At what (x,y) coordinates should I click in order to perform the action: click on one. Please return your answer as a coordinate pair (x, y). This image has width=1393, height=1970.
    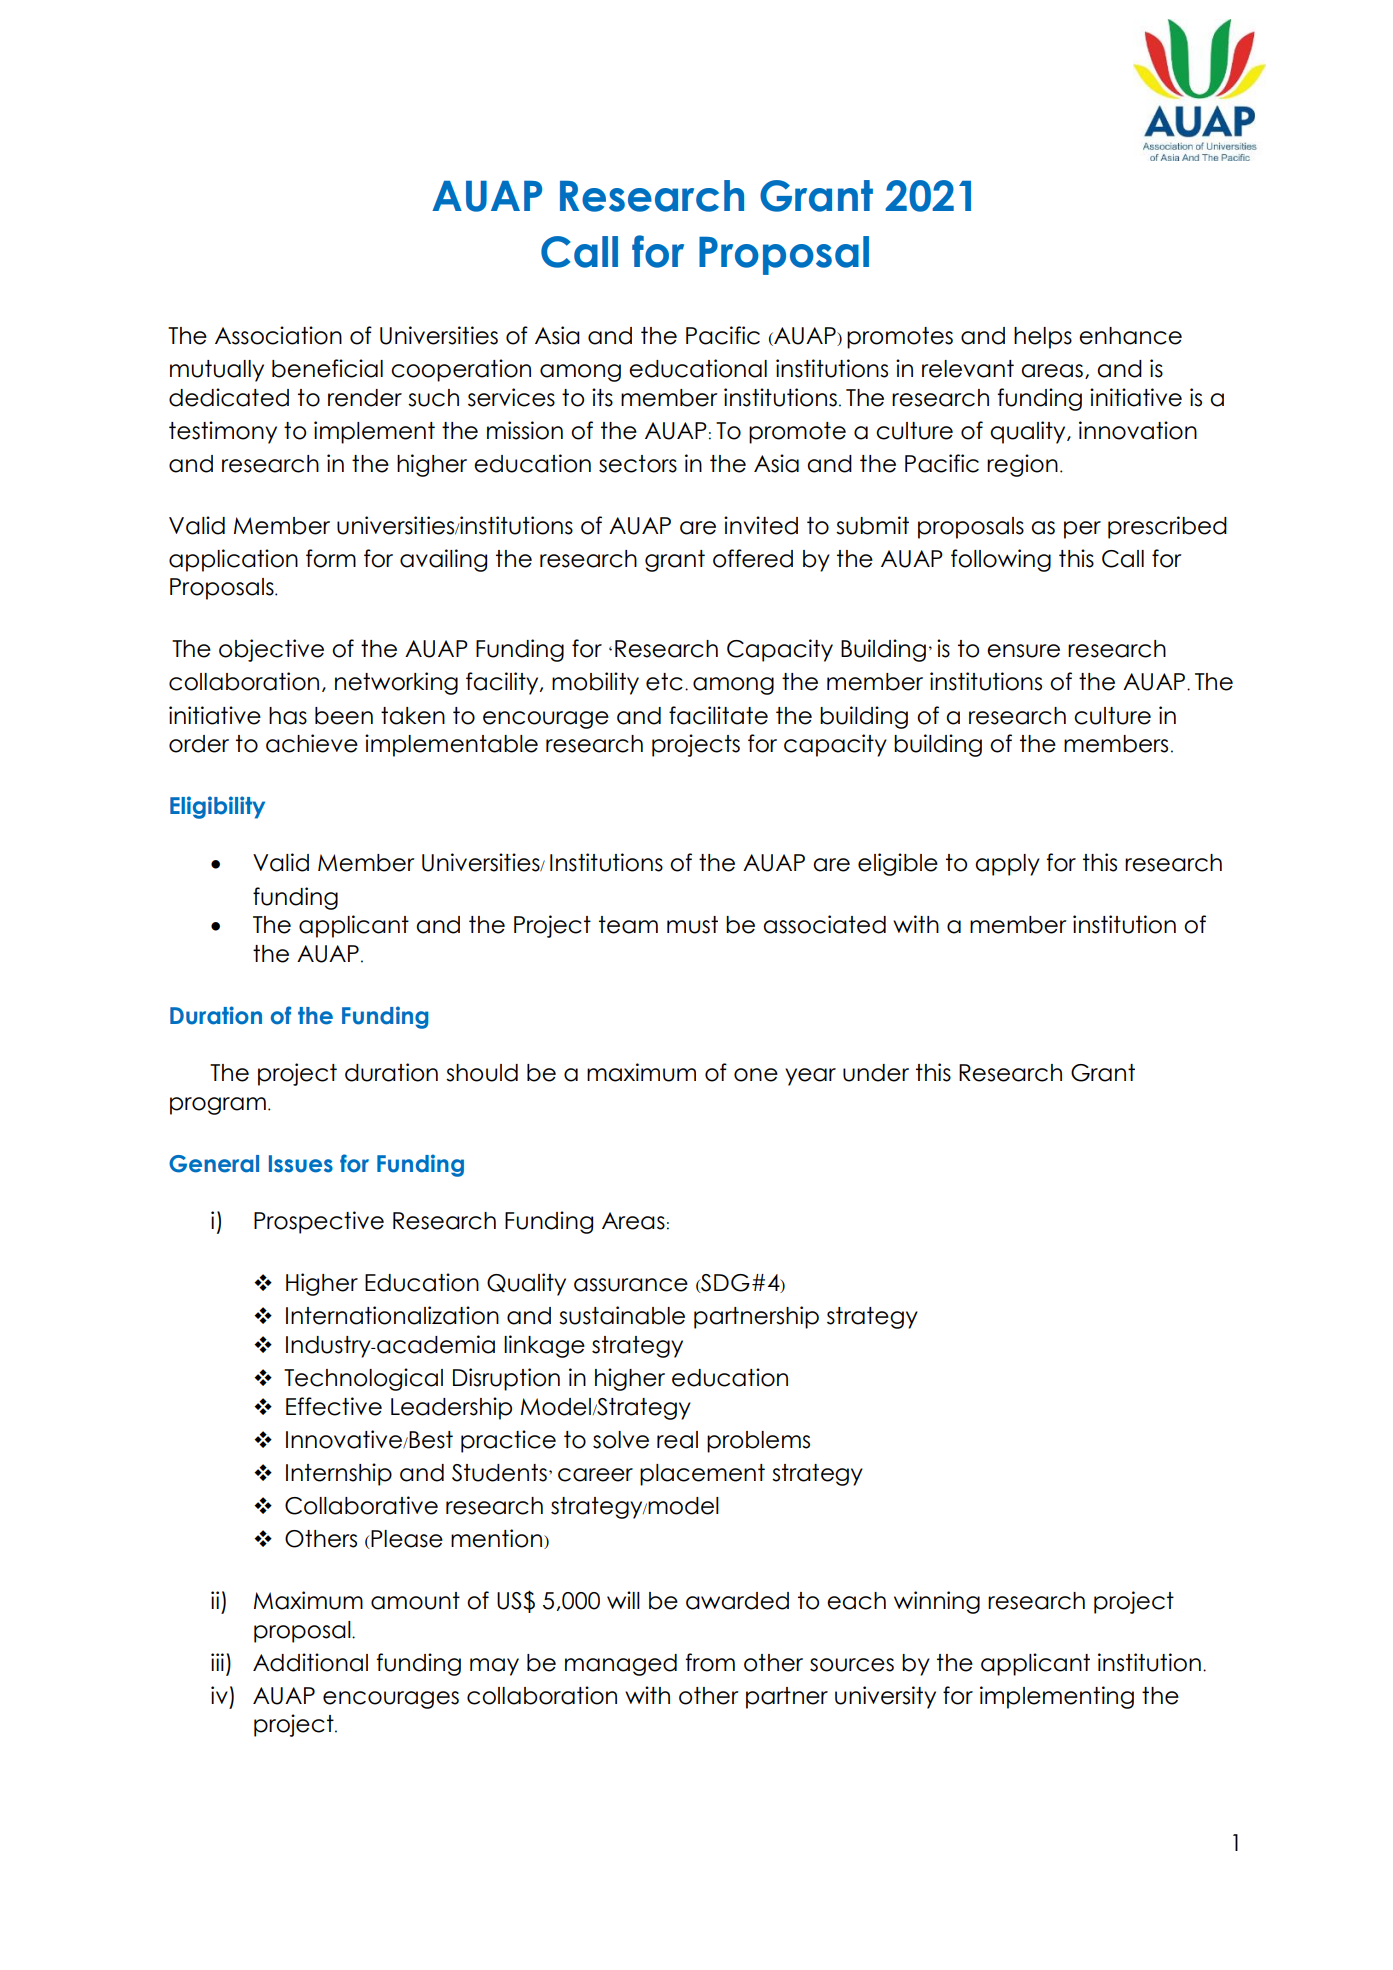
    Looking at the image, I should click on (756, 1075).
